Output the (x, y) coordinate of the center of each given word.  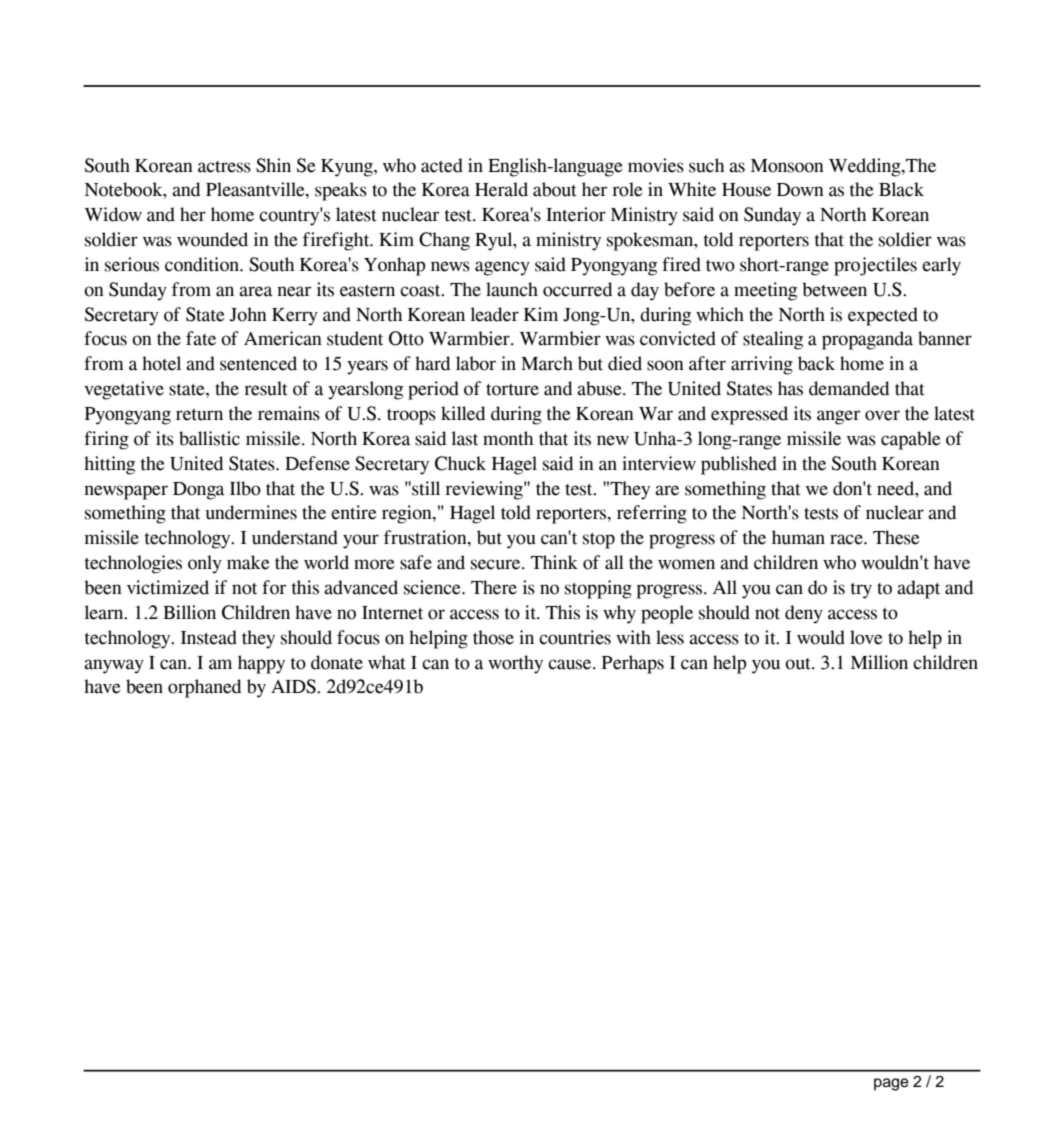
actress (224, 167)
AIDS (294, 686)
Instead (209, 637)
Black (901, 189)
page (891, 1084)
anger (838, 417)
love (866, 637)
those (493, 637)
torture (512, 390)
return (199, 415)
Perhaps (633, 664)
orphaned (204, 688)
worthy (515, 664)
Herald (501, 189)
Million (879, 662)
